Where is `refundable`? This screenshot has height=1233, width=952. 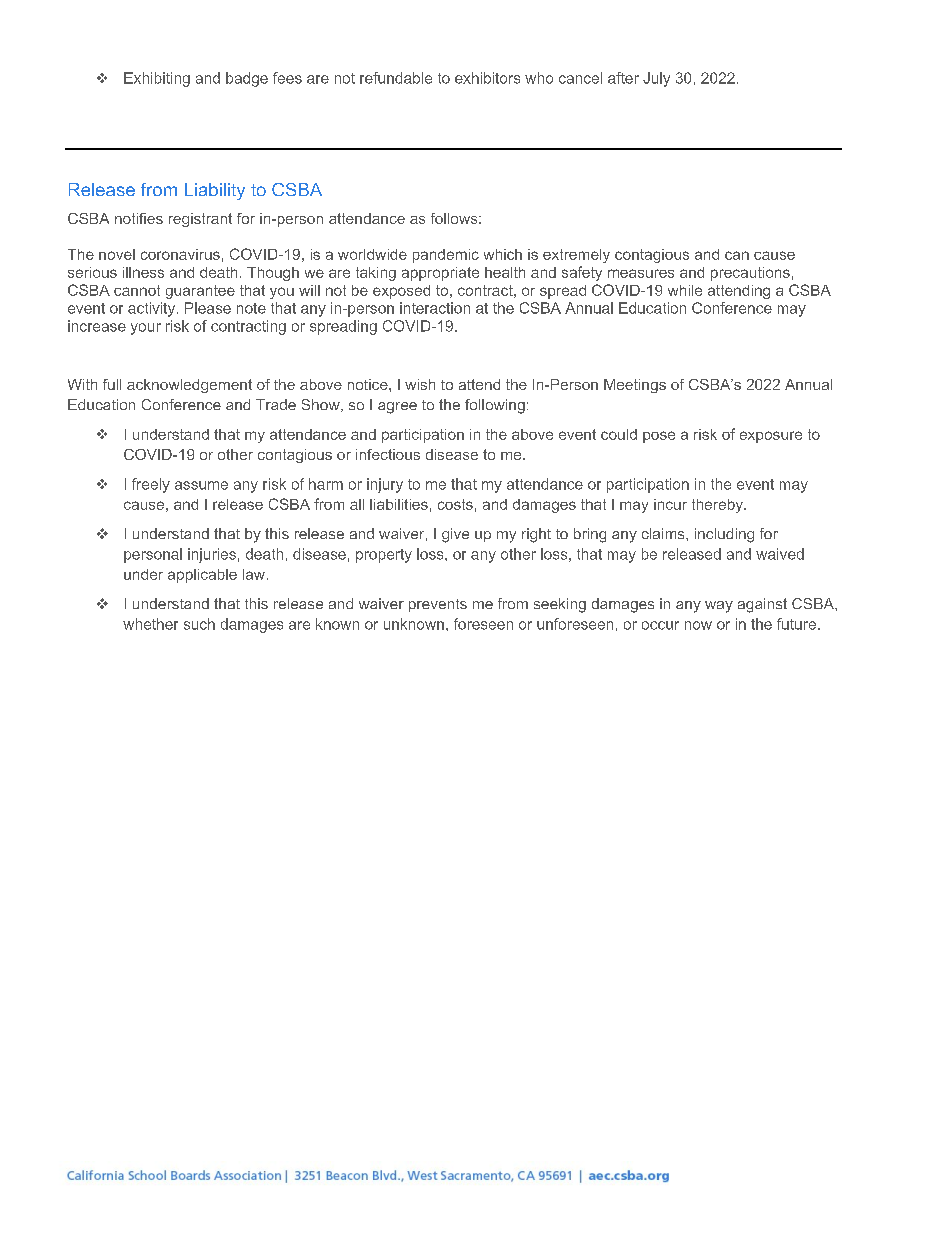
refundable is located at coordinates (396, 78).
